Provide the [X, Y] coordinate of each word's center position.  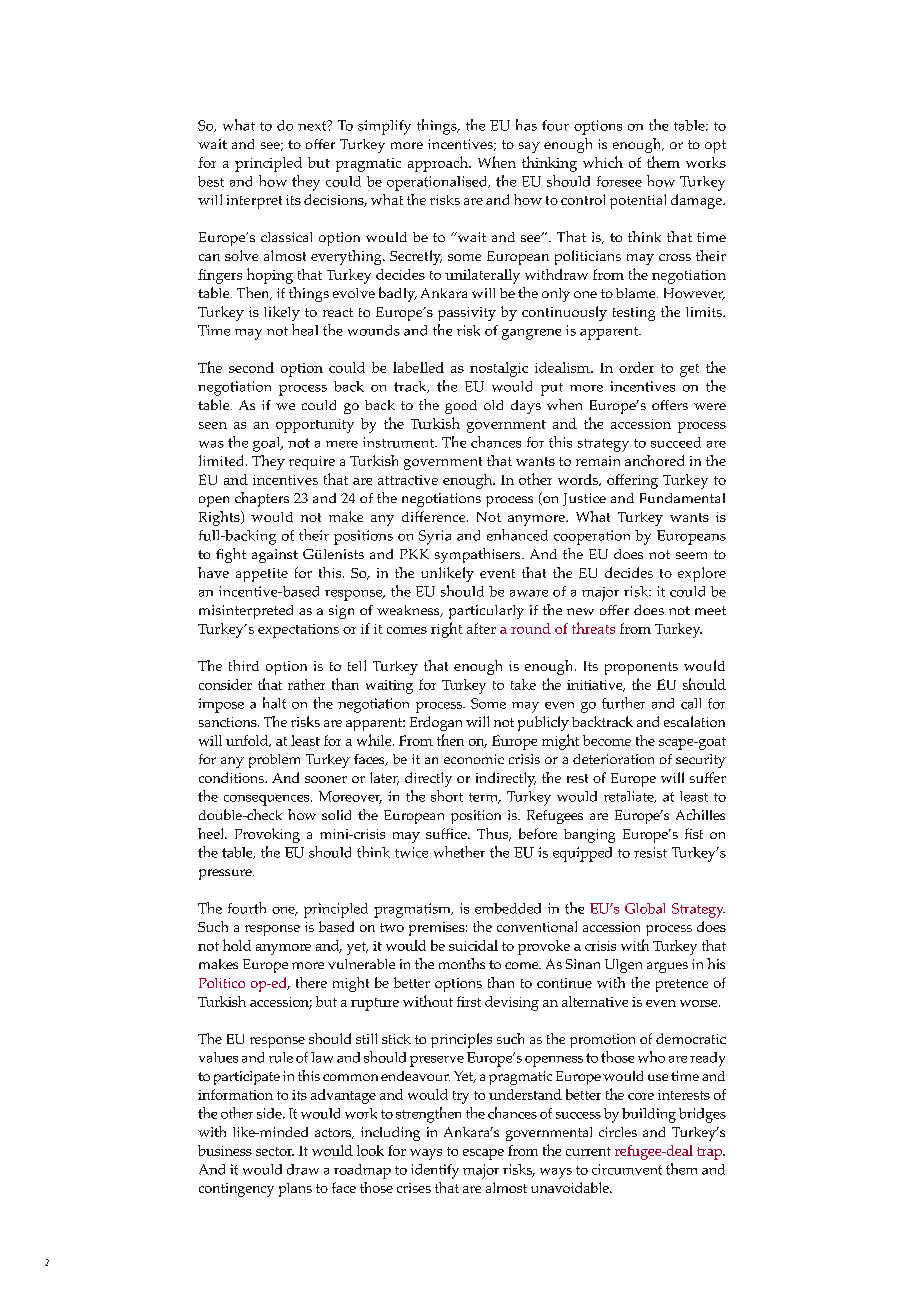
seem [691, 555]
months [462, 963]
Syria [435, 537]
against [275, 556]
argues [667, 967]
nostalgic [499, 369]
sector [275, 1151]
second [251, 367]
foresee [619, 181]
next [313, 125]
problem [274, 761]
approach [439, 164]
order [636, 367]
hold [237, 945]
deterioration [613, 759]
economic [474, 759]
